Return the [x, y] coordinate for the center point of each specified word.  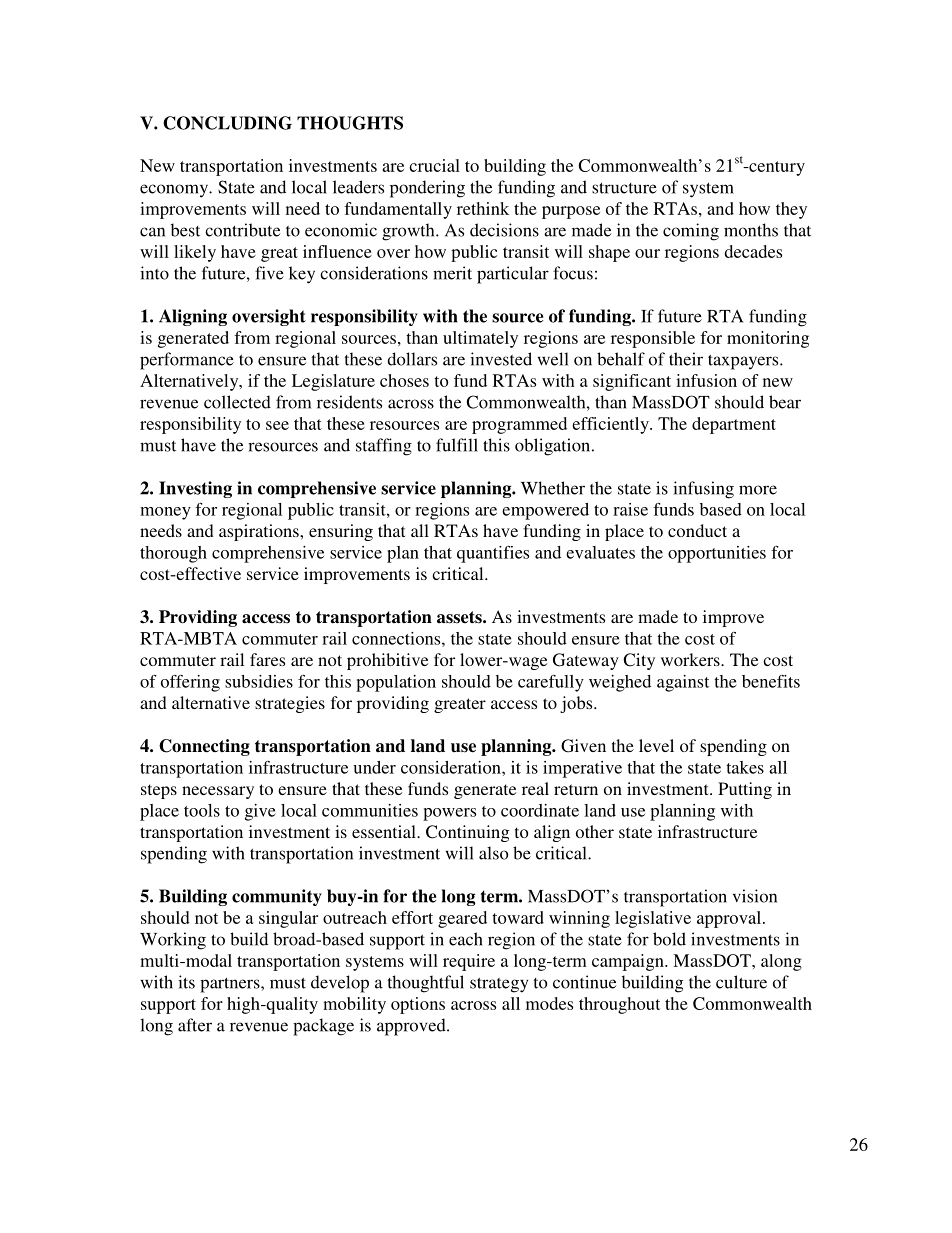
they [791, 210]
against [683, 683]
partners [231, 985]
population [396, 683]
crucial [434, 165]
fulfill [457, 445]
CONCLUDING [227, 123]
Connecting [204, 747]
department [734, 425]
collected [237, 402]
